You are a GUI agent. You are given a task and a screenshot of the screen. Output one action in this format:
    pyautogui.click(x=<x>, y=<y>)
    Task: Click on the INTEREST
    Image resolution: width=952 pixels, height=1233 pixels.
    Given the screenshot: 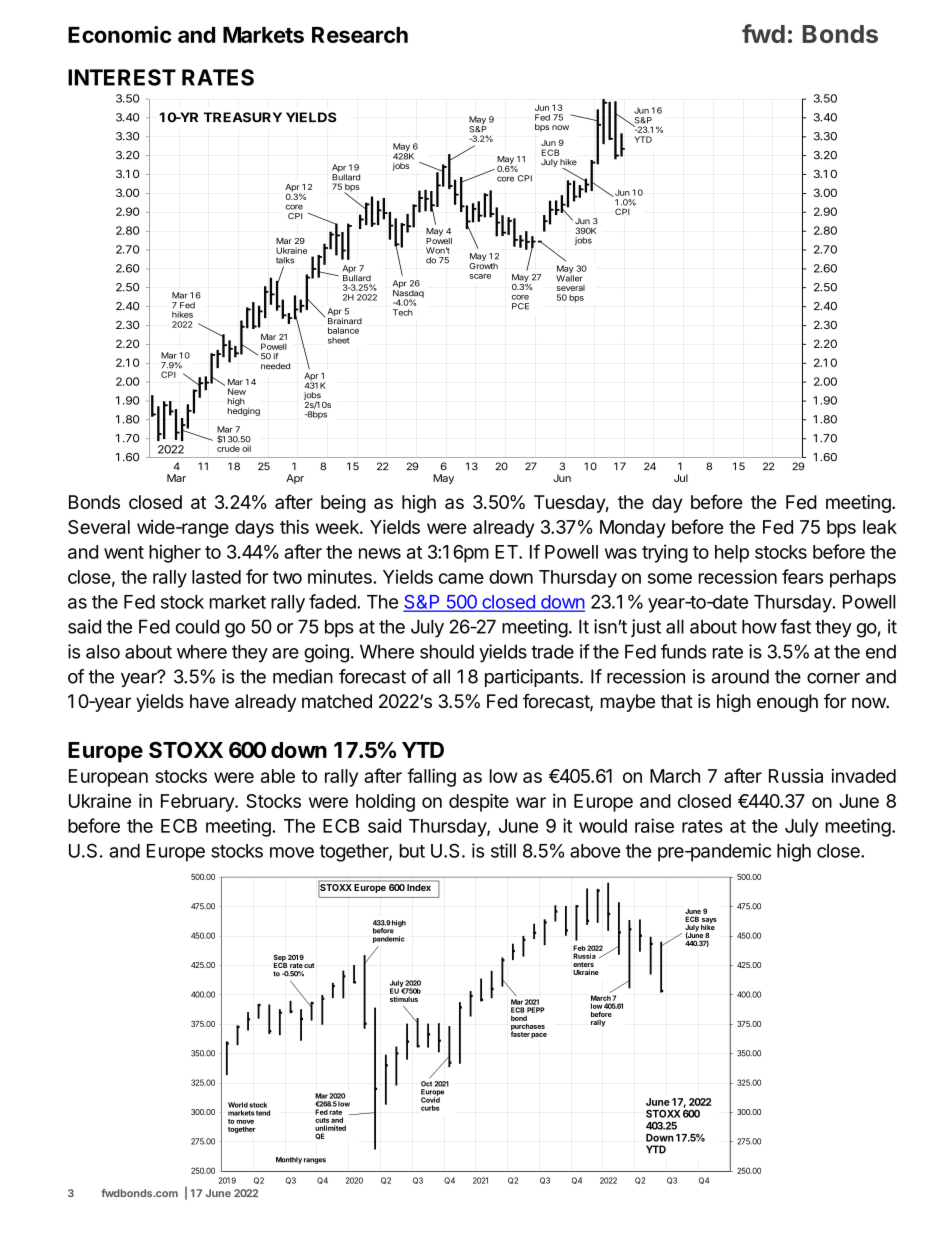 What is the action you would take?
    pyautogui.click(x=122, y=77)
